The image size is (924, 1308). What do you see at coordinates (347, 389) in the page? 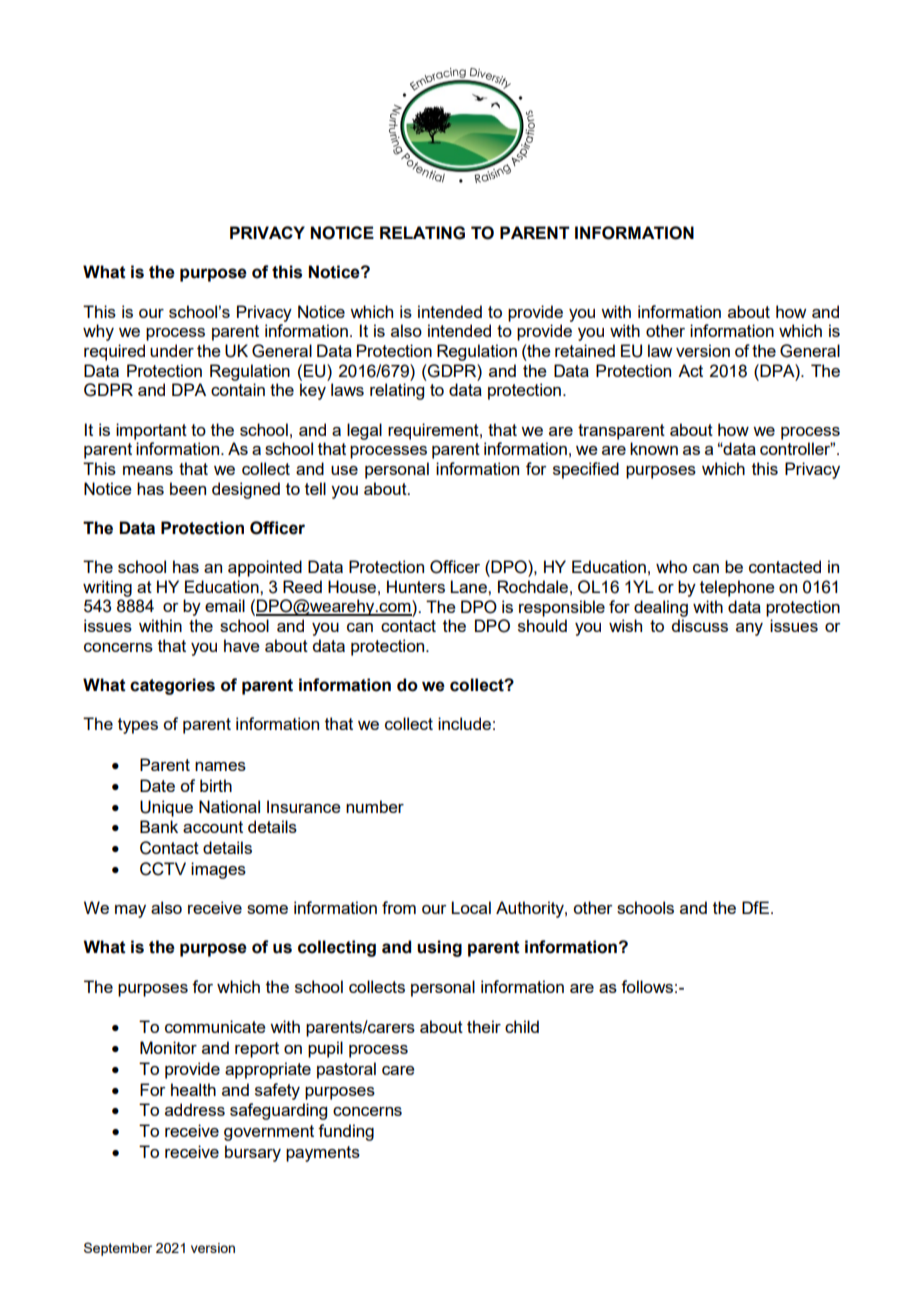
I see `laws` at bounding box center [347, 389].
